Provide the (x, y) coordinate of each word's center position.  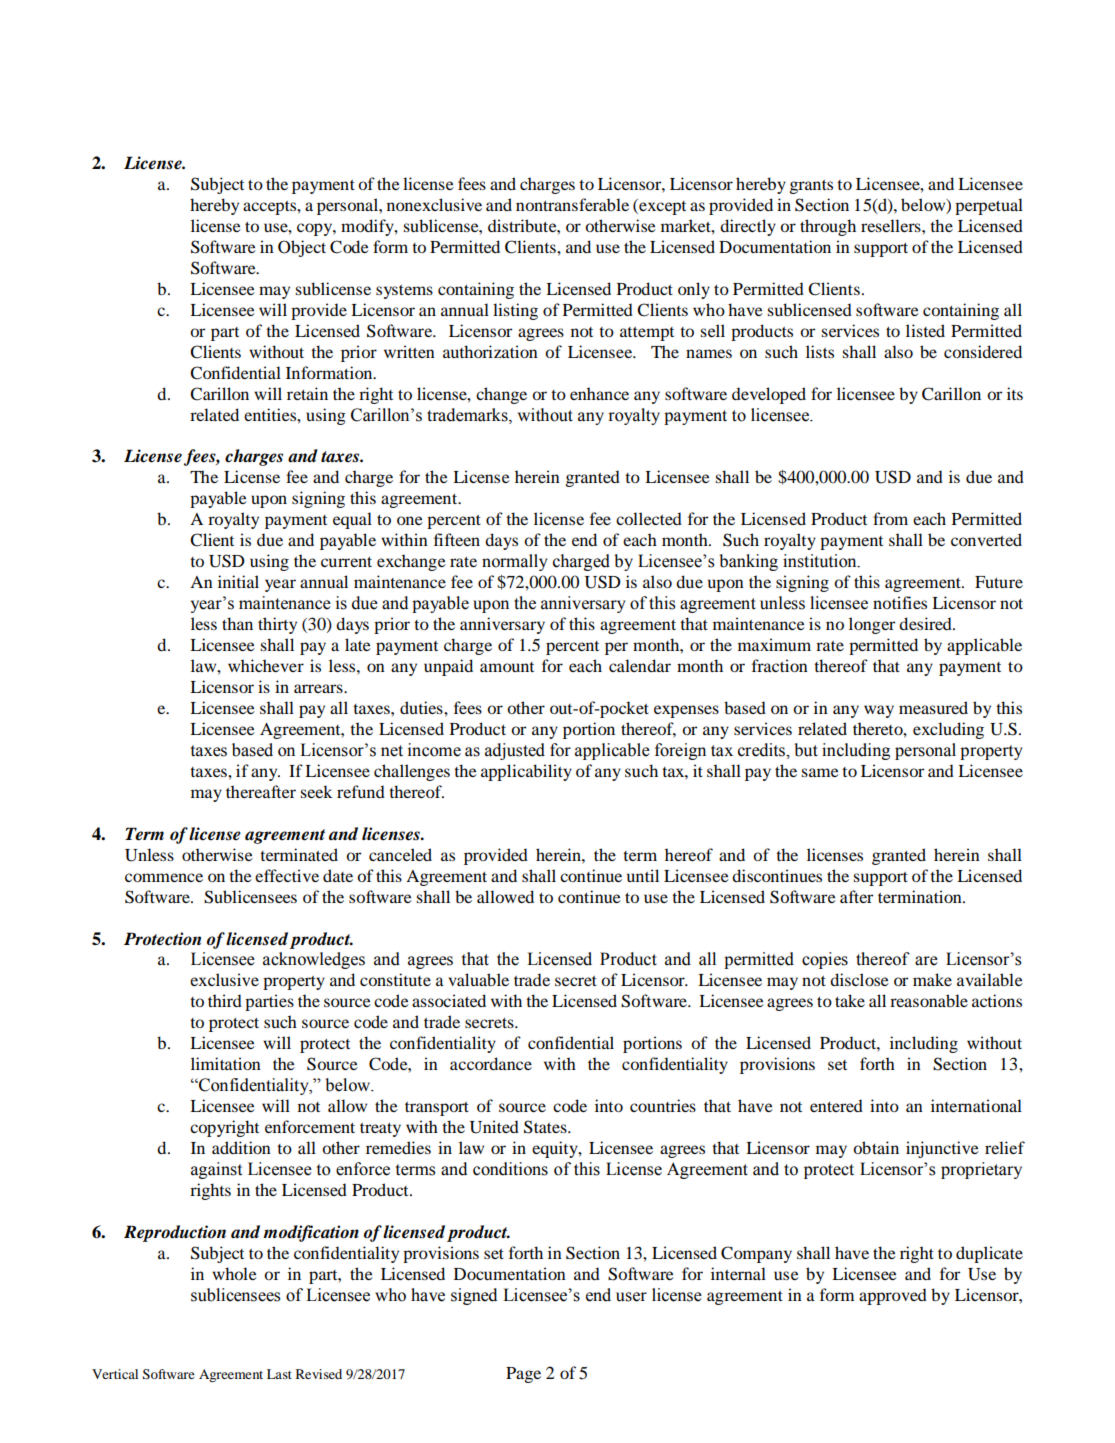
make (932, 979)
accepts (270, 208)
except (661, 207)
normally (515, 562)
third (225, 1000)
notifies (900, 602)
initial (238, 581)
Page (523, 1375)
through (828, 227)
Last (279, 1374)
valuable (478, 979)
